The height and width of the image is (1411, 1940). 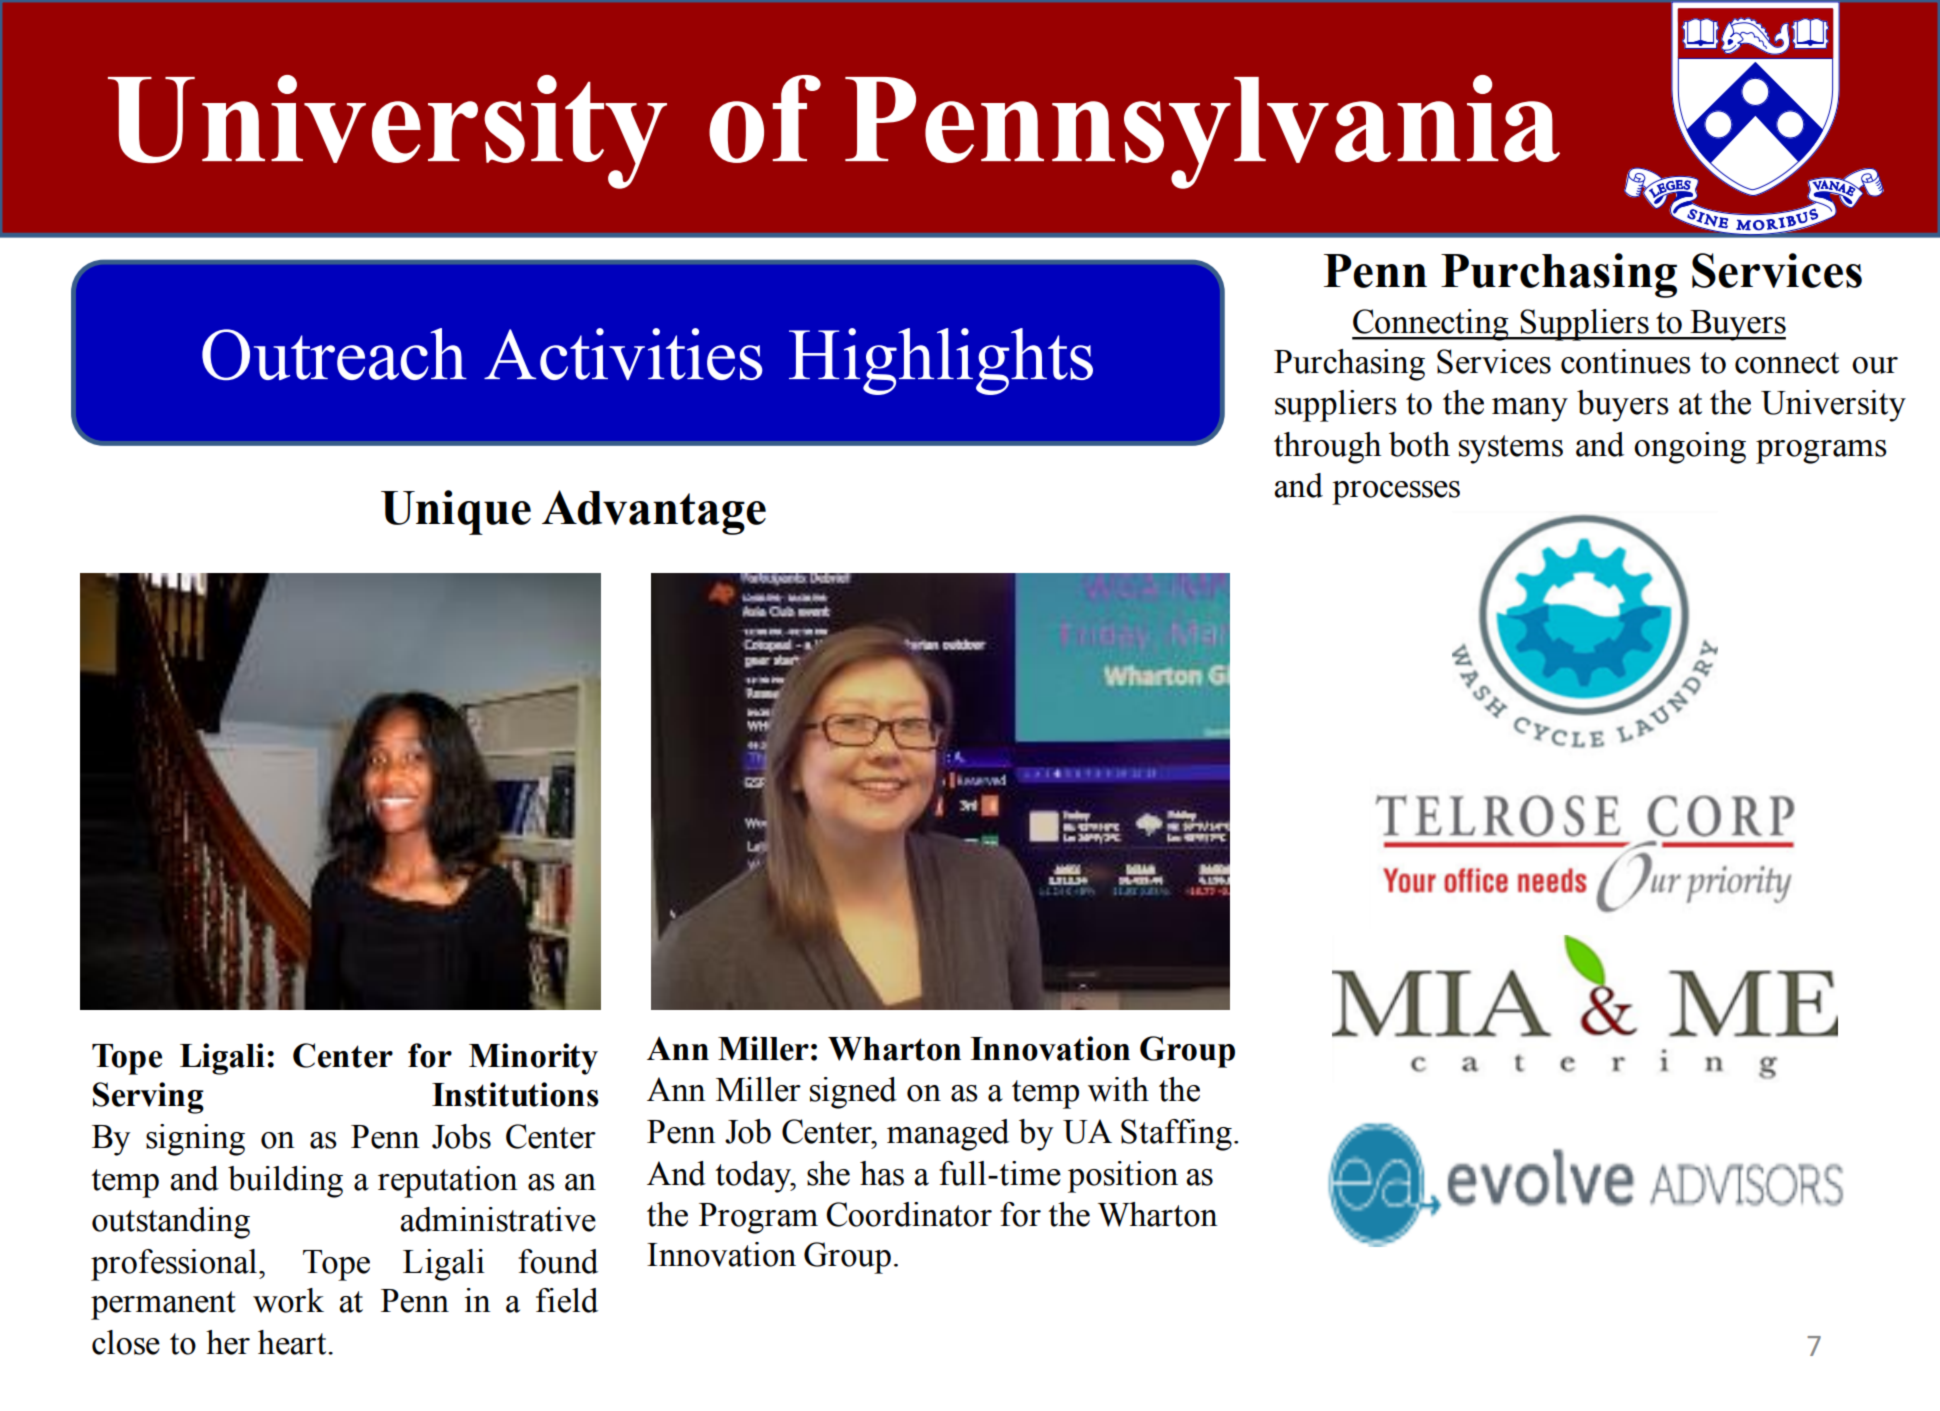 I want to click on Staffing, so click(x=1176, y=1135).
